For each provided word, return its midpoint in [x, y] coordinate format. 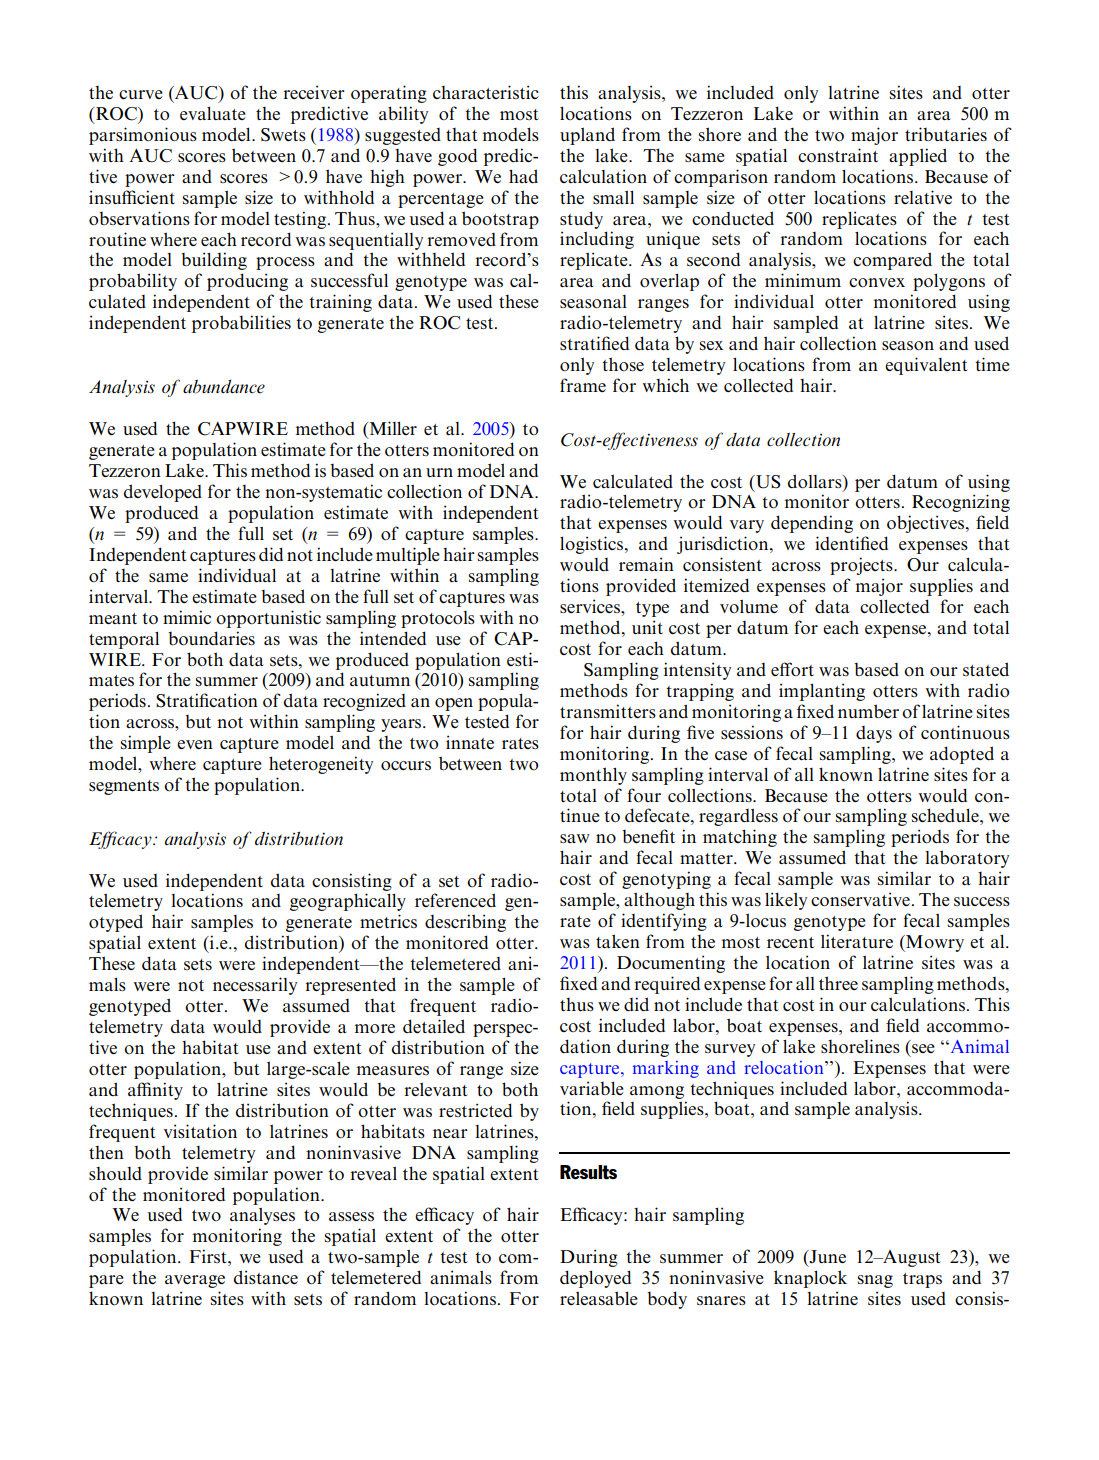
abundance [224, 387]
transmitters [608, 711]
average [195, 1281]
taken [618, 941]
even [195, 744]
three [838, 983]
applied [918, 157]
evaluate [213, 113]
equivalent [926, 366]
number [868, 711]
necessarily [255, 986]
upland [587, 136]
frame [583, 385]
